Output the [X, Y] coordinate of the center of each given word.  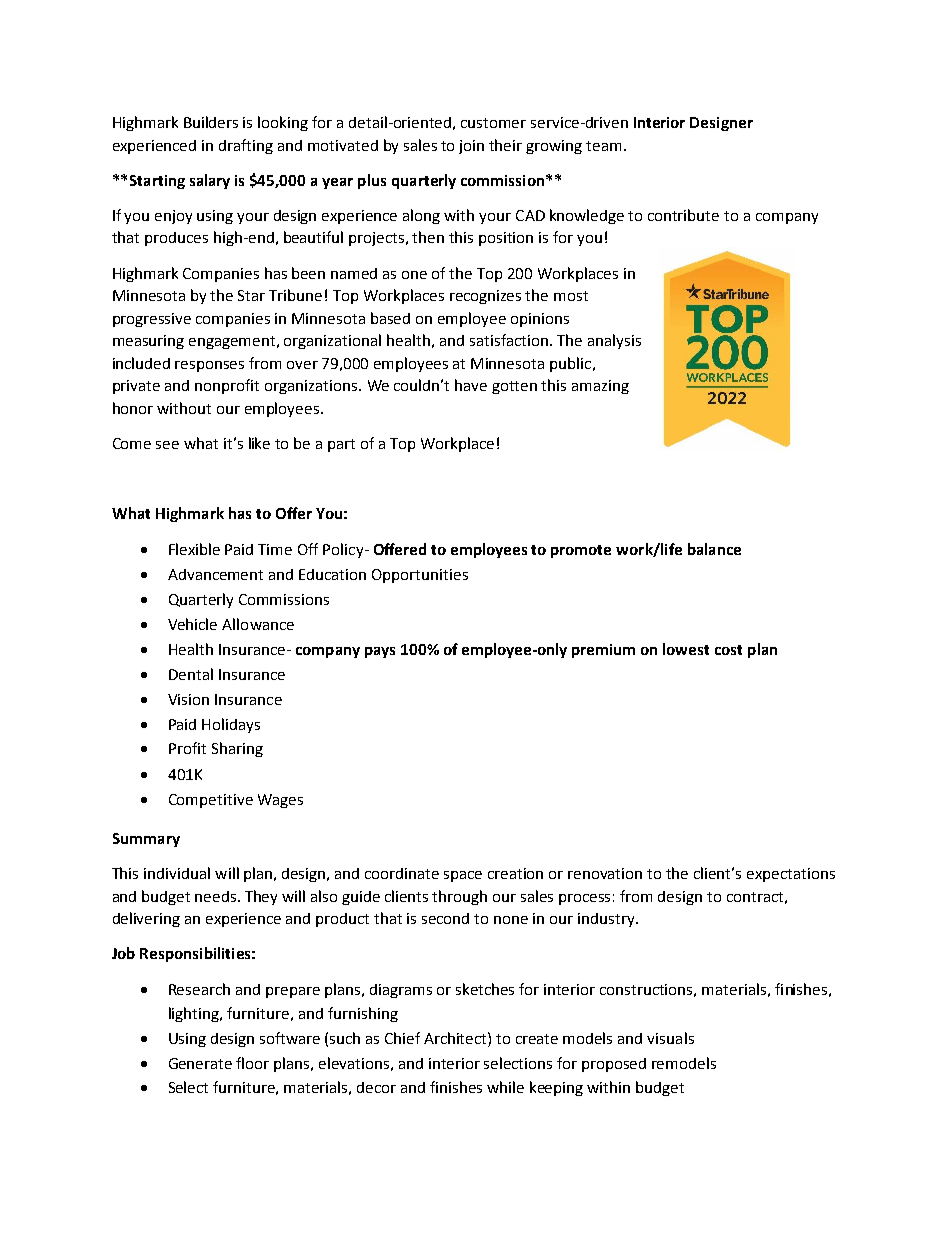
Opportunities [420, 576]
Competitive [211, 801]
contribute [683, 215]
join [471, 147]
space [463, 876]
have [471, 385]
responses [209, 366]
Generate [200, 1063]
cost [728, 650]
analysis [614, 341]
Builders [211, 122]
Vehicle [192, 624]
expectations [791, 875]
